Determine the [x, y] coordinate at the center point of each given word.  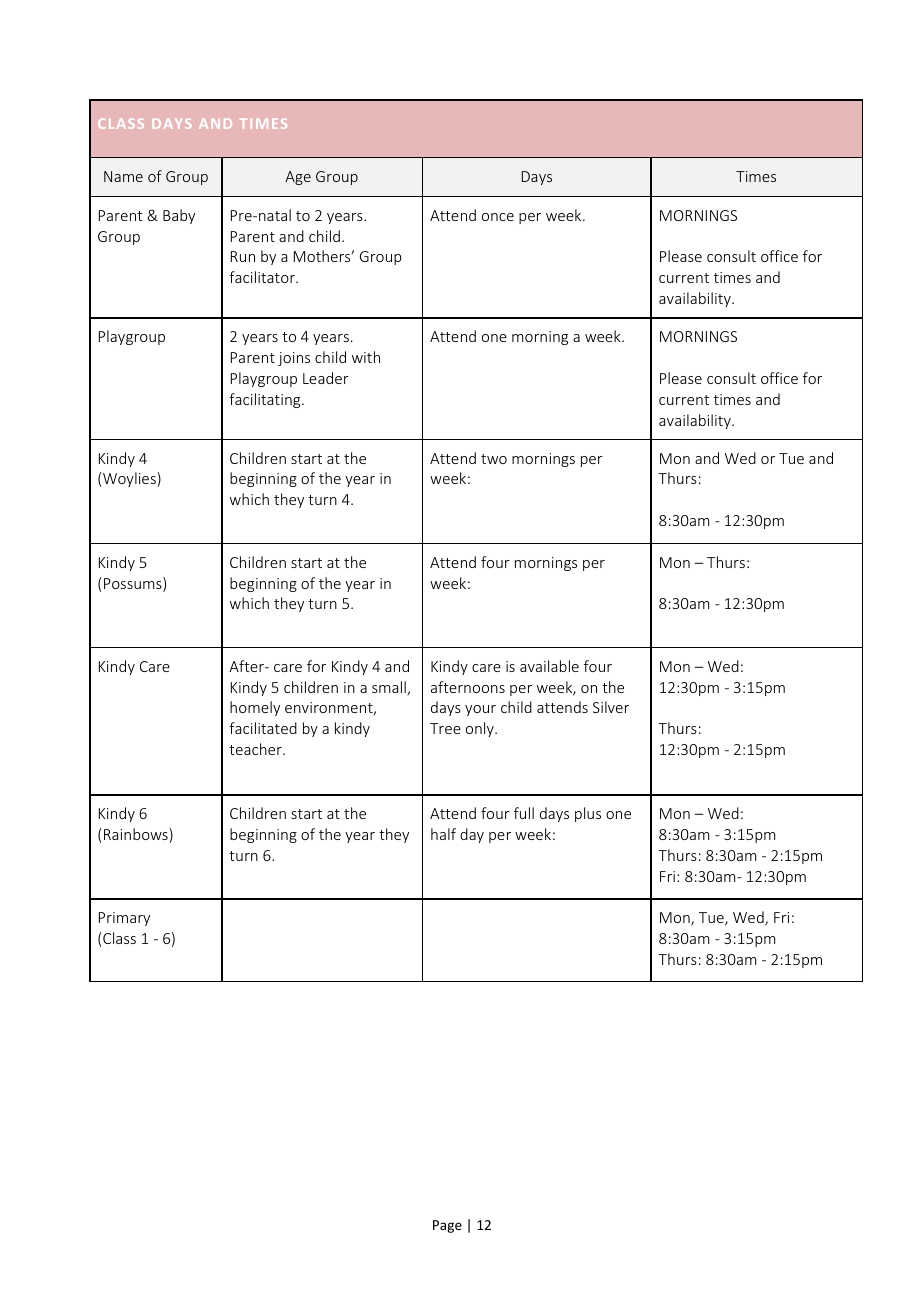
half [443, 834]
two [494, 459]
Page [447, 1226]
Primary [124, 919]
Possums [134, 584]
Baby [179, 216]
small [390, 688]
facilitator [263, 277]
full [524, 813]
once [498, 217]
